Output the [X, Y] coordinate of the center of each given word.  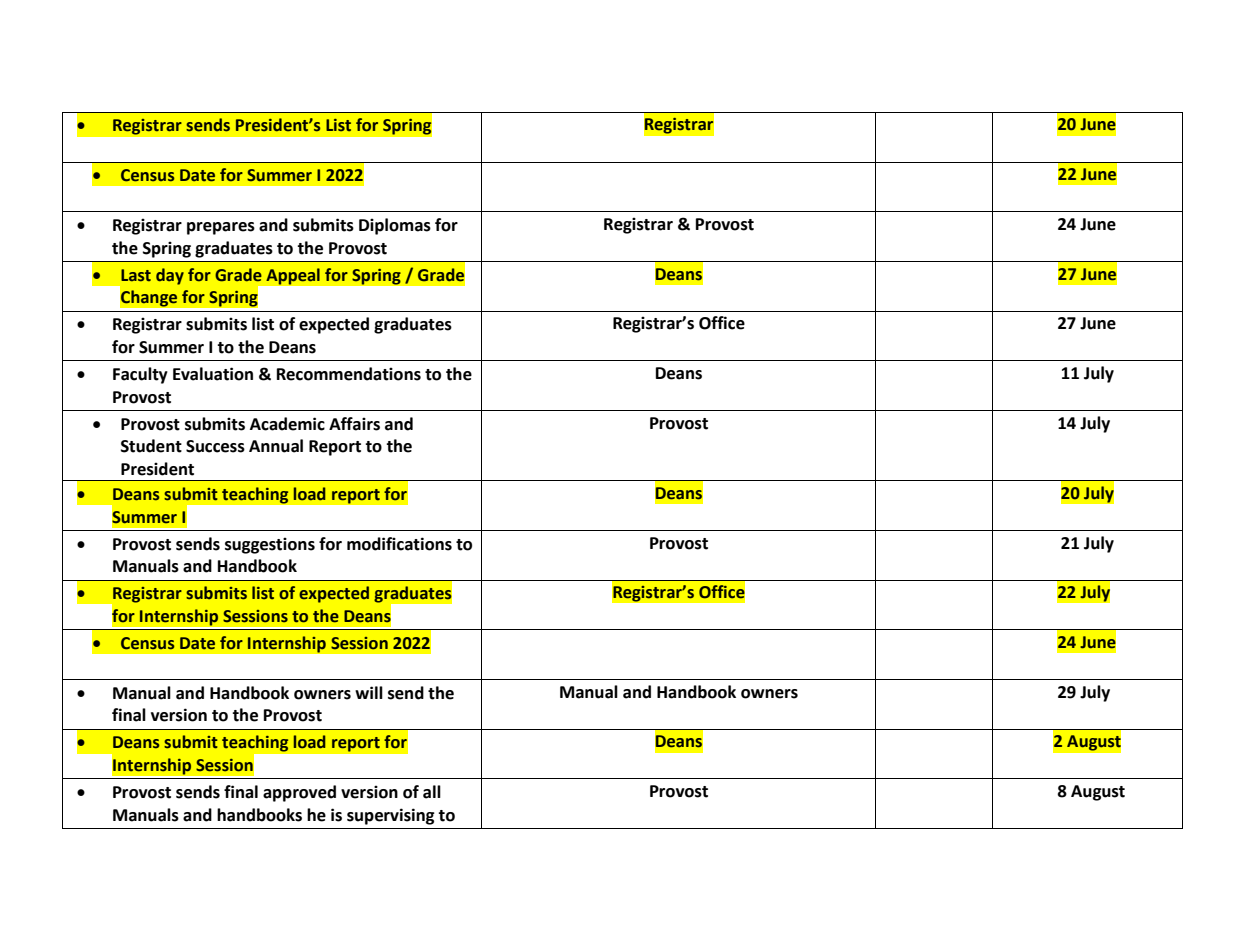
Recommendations [349, 374]
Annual [276, 446]
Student [151, 446]
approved [299, 793]
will [369, 692]
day [170, 276]
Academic [287, 424]
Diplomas [395, 226]
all [432, 792]
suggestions [270, 545]
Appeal [293, 276]
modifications [399, 544]
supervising [391, 816]
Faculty [140, 375]
